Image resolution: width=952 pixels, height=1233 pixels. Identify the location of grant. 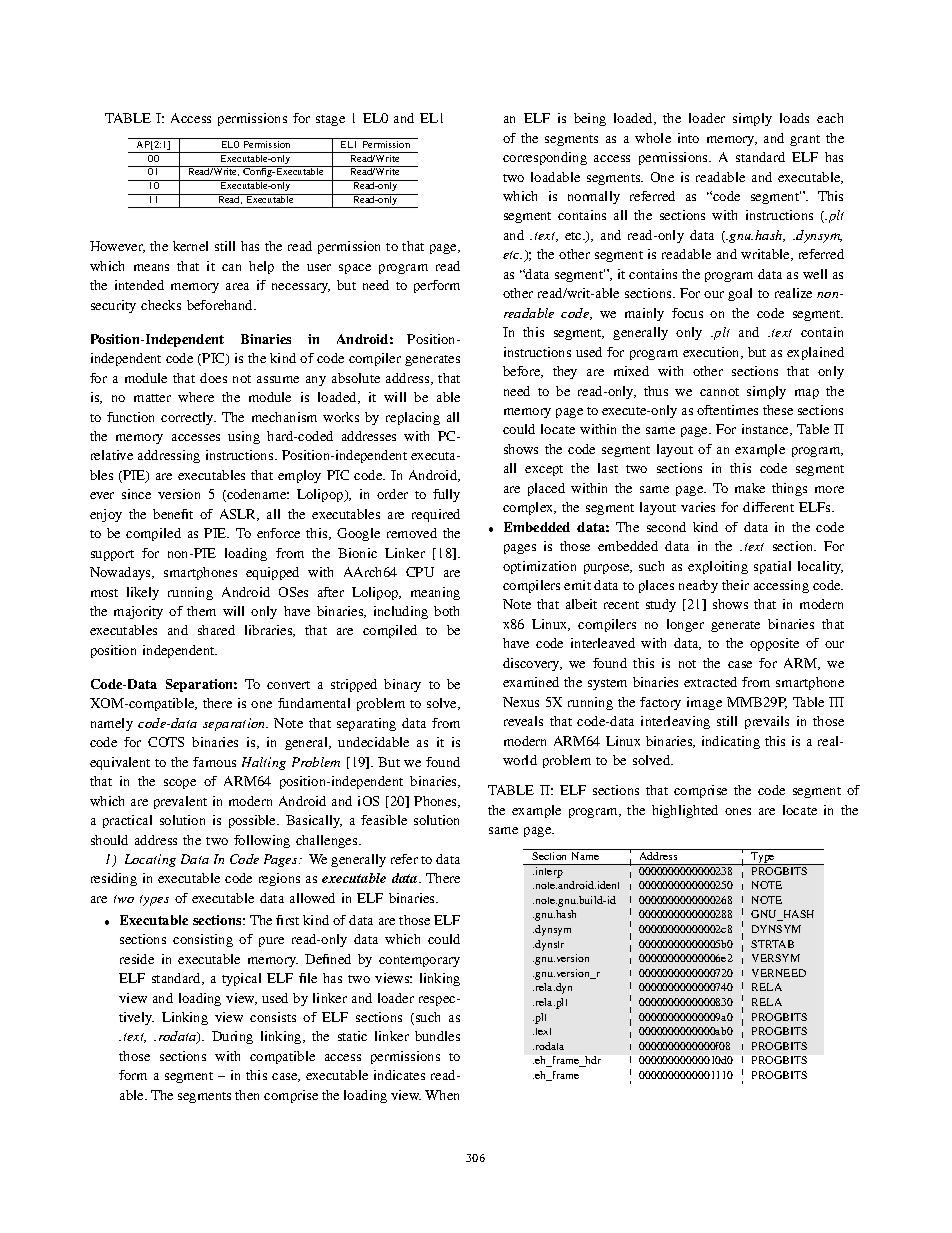
(805, 140).
